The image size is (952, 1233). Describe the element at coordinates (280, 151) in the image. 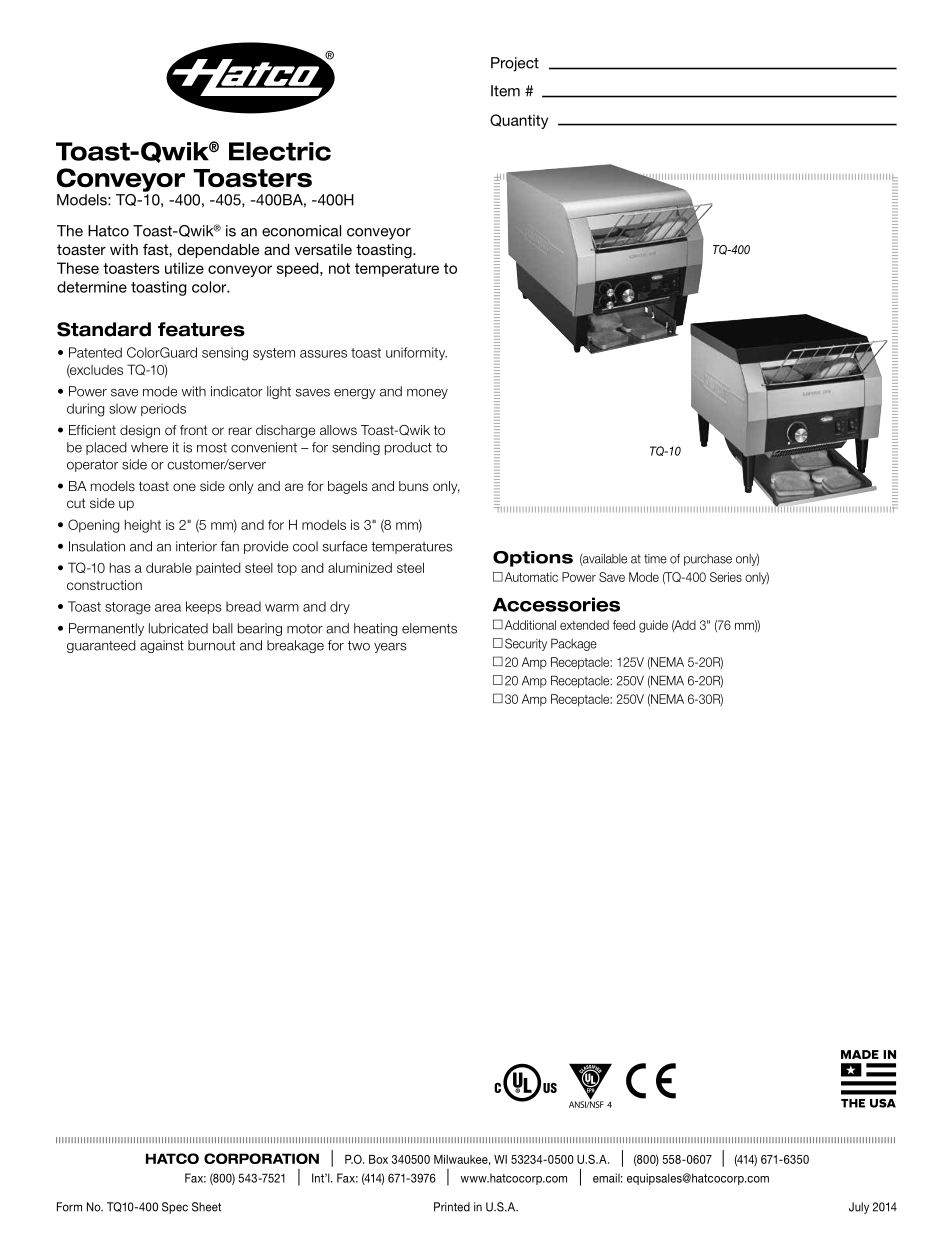

I see `Electric` at that location.
